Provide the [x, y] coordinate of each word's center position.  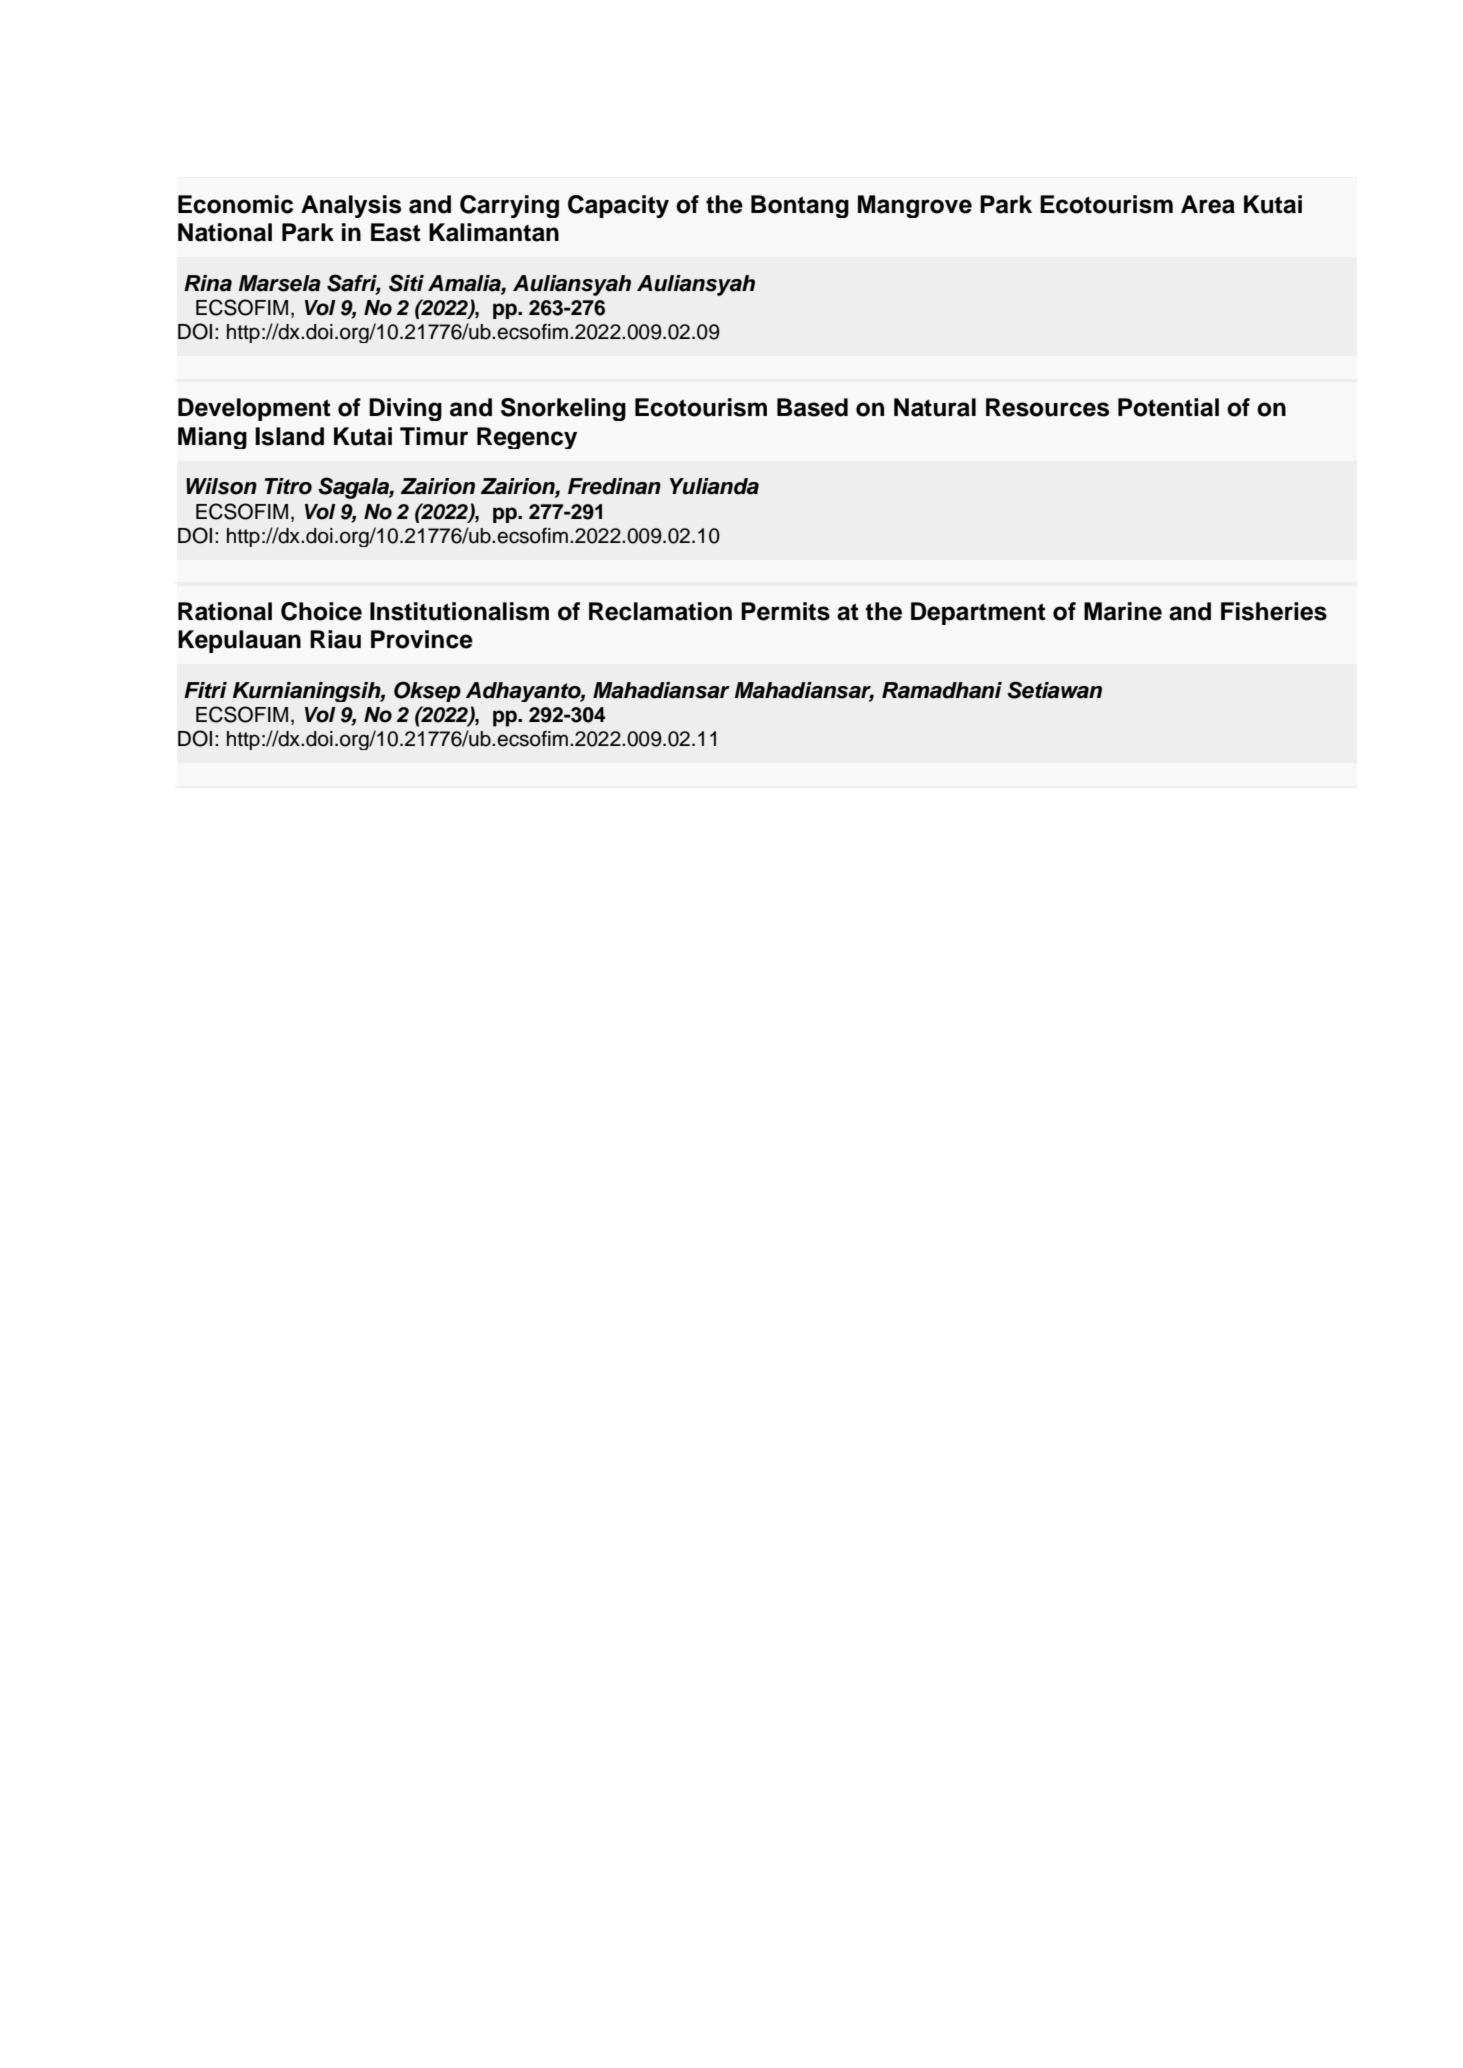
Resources [1047, 407]
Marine [1123, 611]
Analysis [351, 206]
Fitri [205, 690]
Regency [527, 438]
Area [1208, 204]
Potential [1168, 407]
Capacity [618, 206]
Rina [208, 283]
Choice [321, 611]
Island [289, 436]
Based [812, 407]
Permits [785, 611]
